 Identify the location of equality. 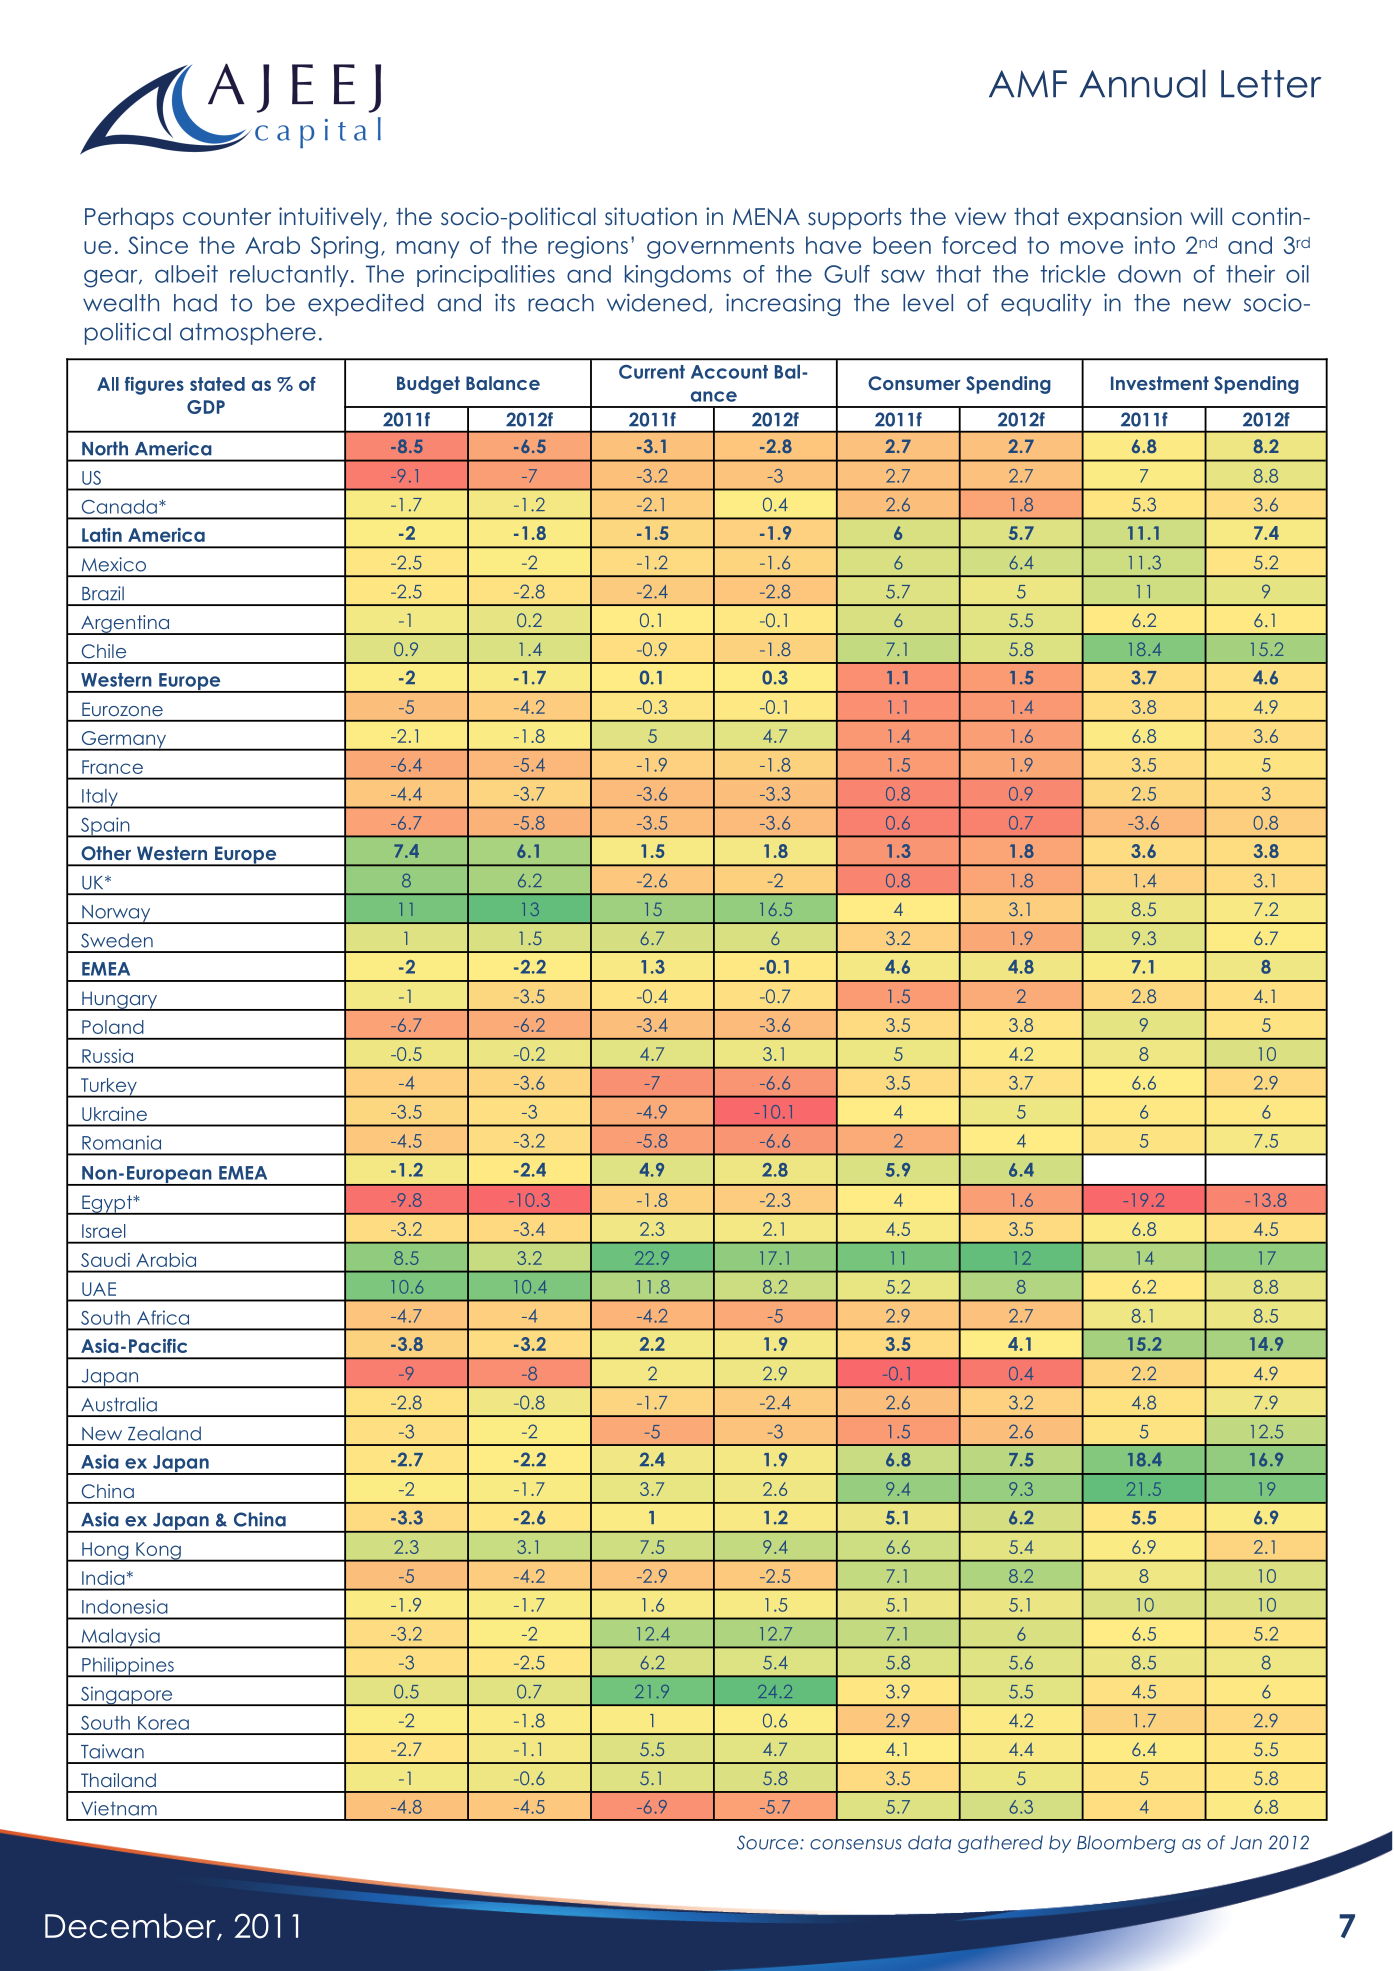
(1046, 304).
